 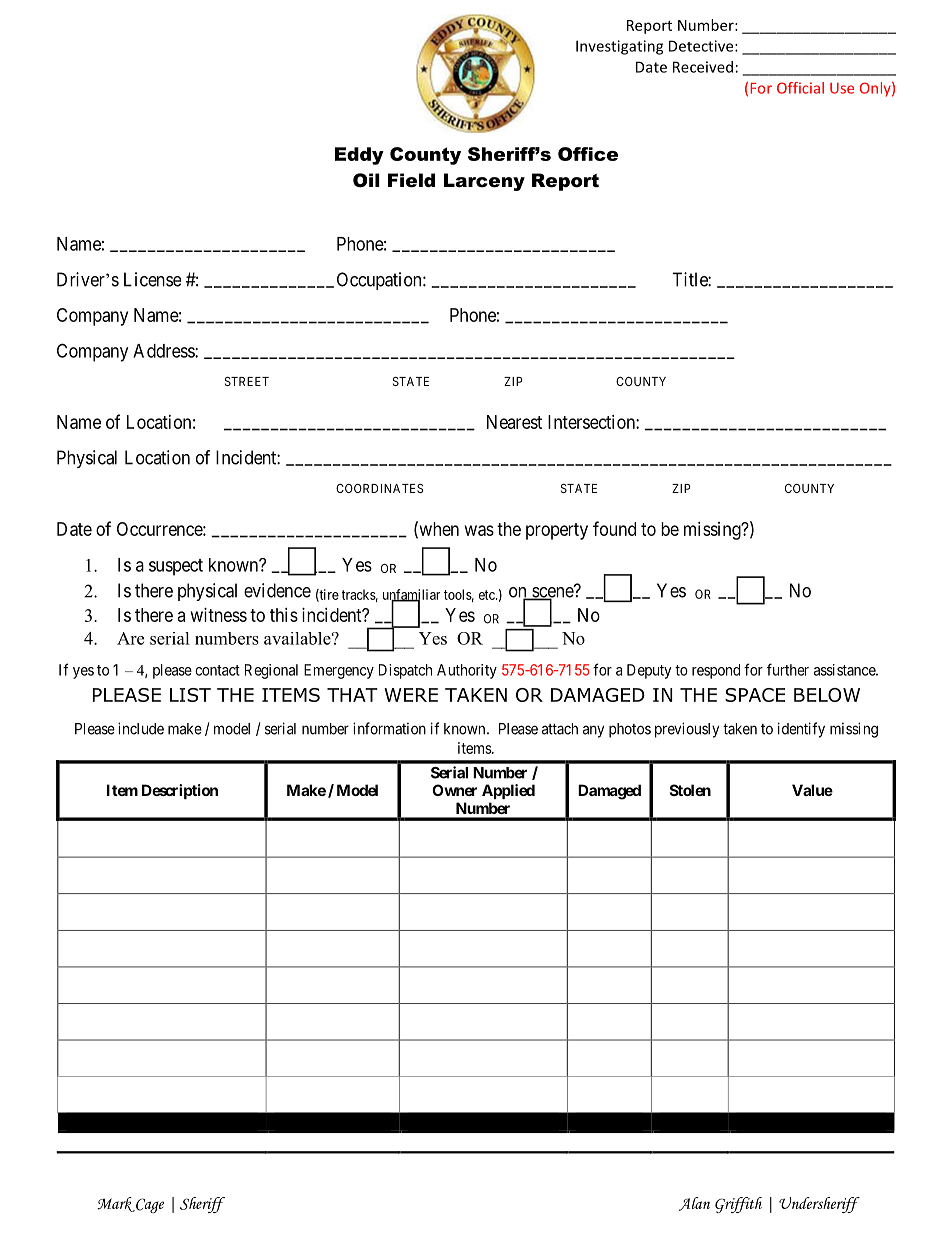 I want to click on Official, so click(x=800, y=88).
